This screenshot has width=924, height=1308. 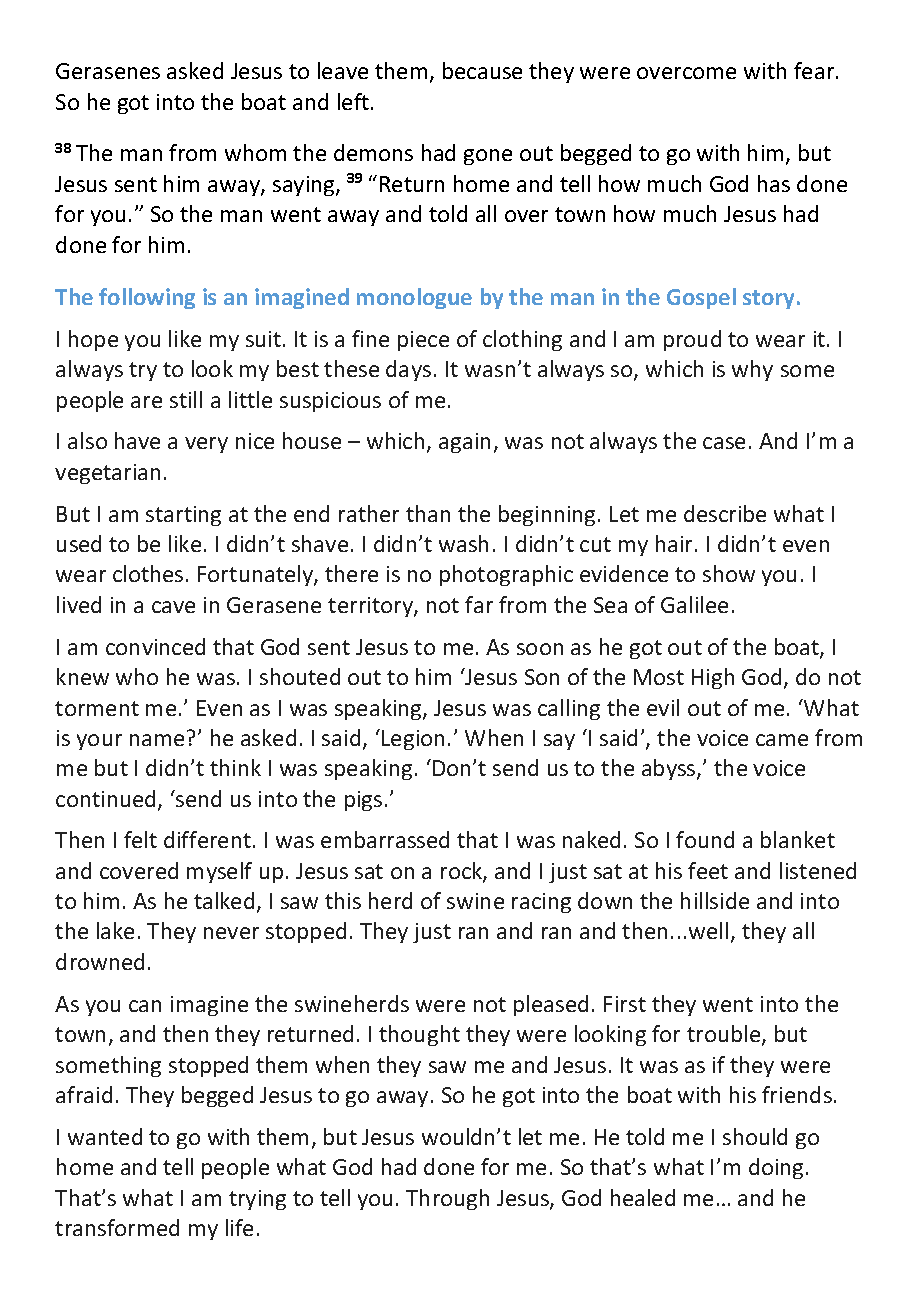 What do you see at coordinates (255, 152) in the screenshot?
I see `whom` at bounding box center [255, 152].
